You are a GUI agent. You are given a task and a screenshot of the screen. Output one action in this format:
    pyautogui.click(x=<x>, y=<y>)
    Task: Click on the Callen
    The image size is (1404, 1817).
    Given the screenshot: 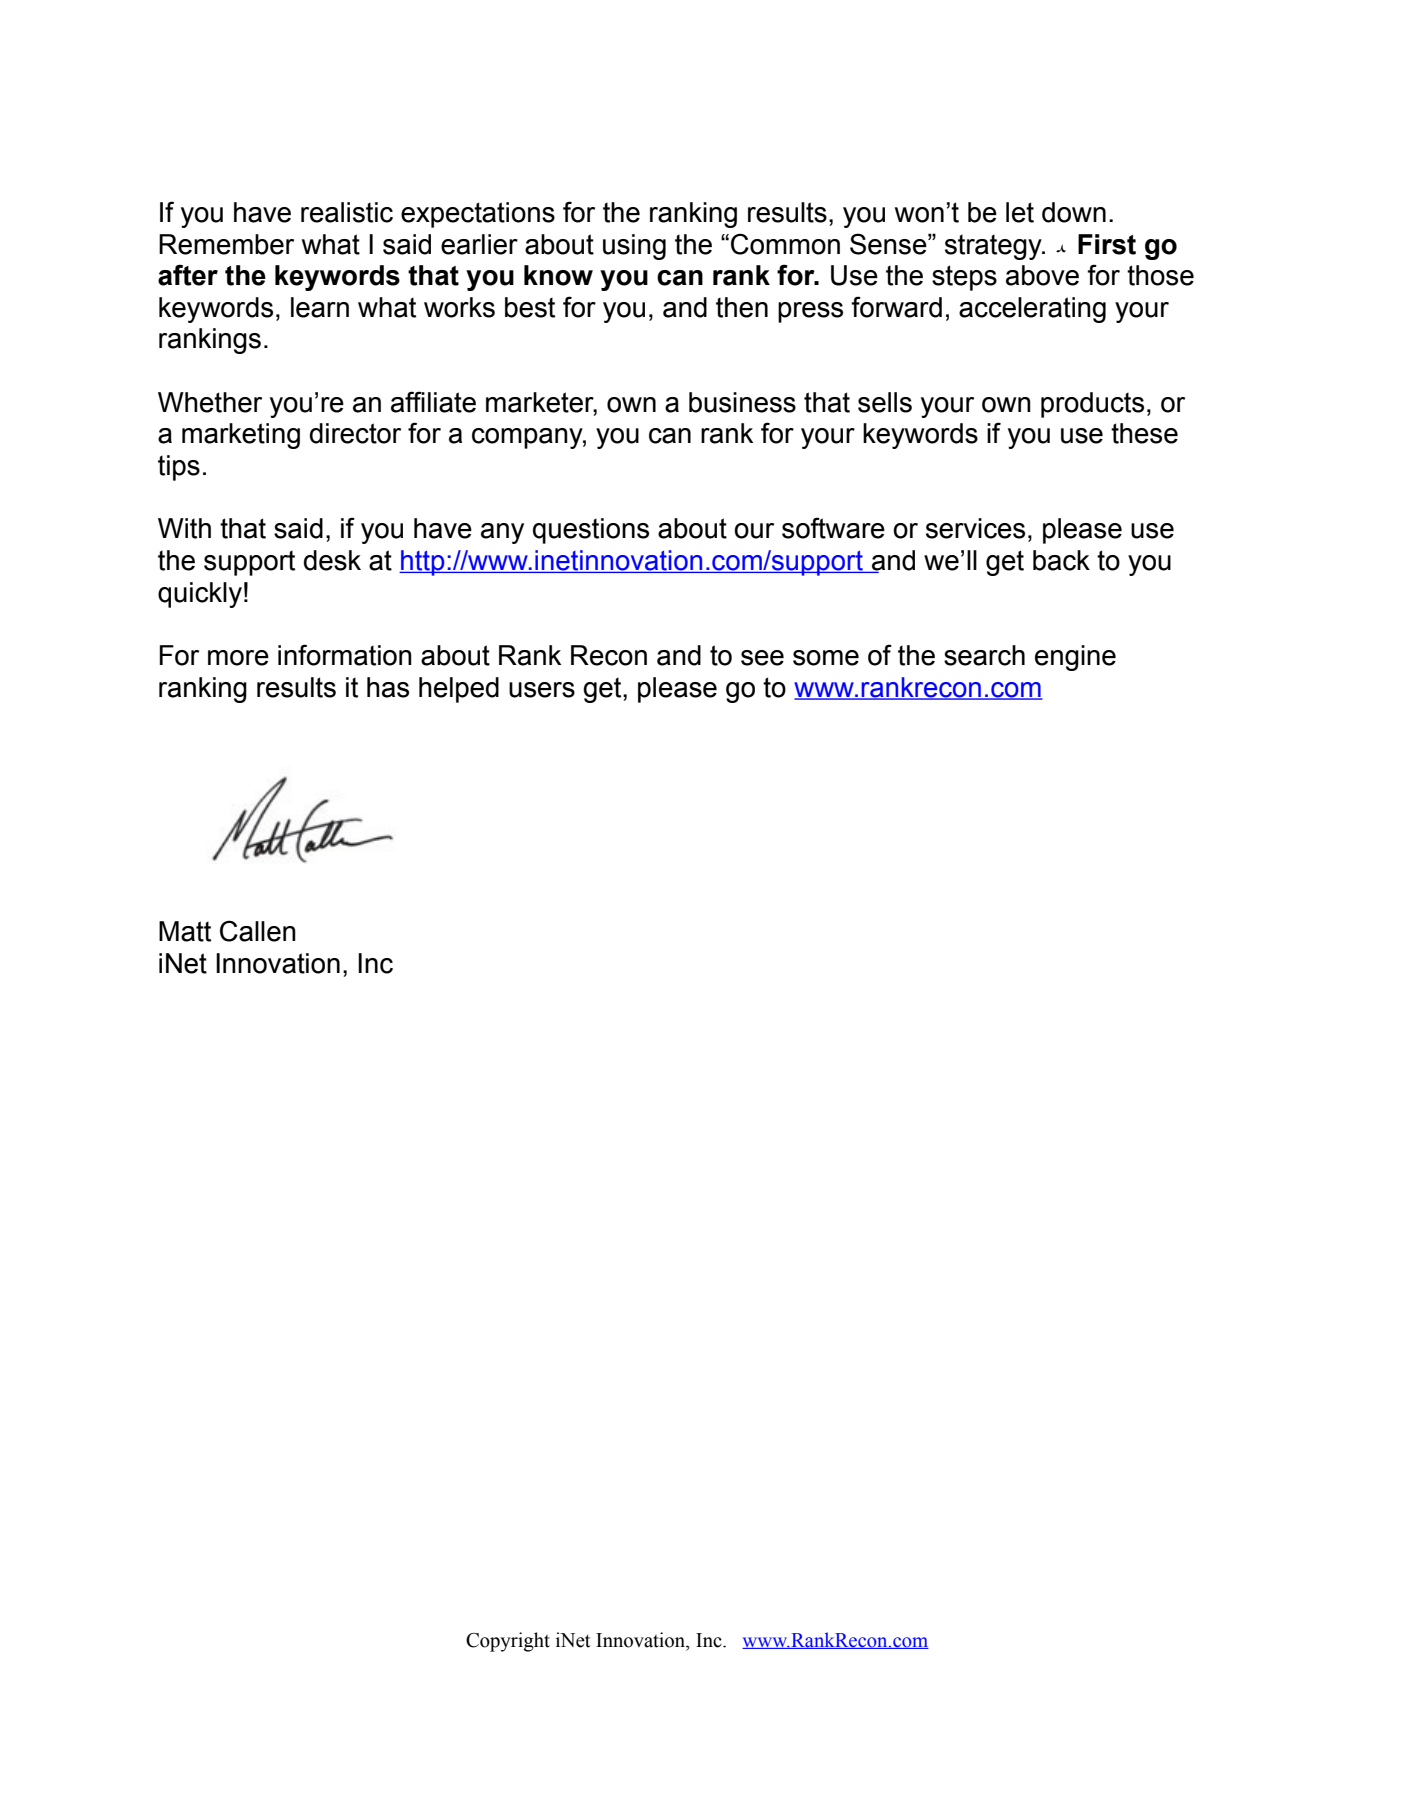 What is the action you would take?
    pyautogui.click(x=258, y=931)
